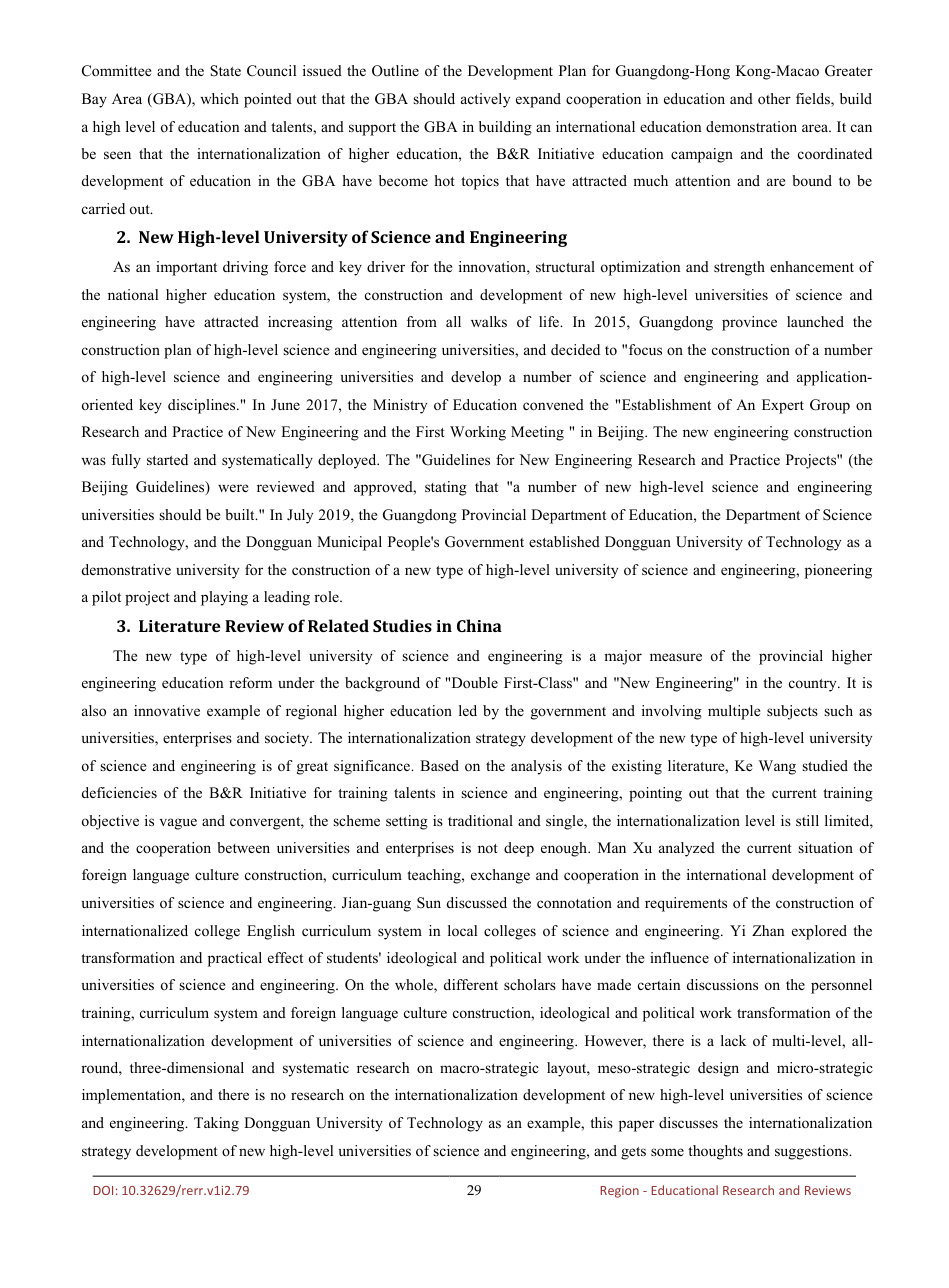 Image resolution: width=949 pixels, height=1288 pixels. What do you see at coordinates (489, 321) in the document?
I see `walks` at bounding box center [489, 321].
